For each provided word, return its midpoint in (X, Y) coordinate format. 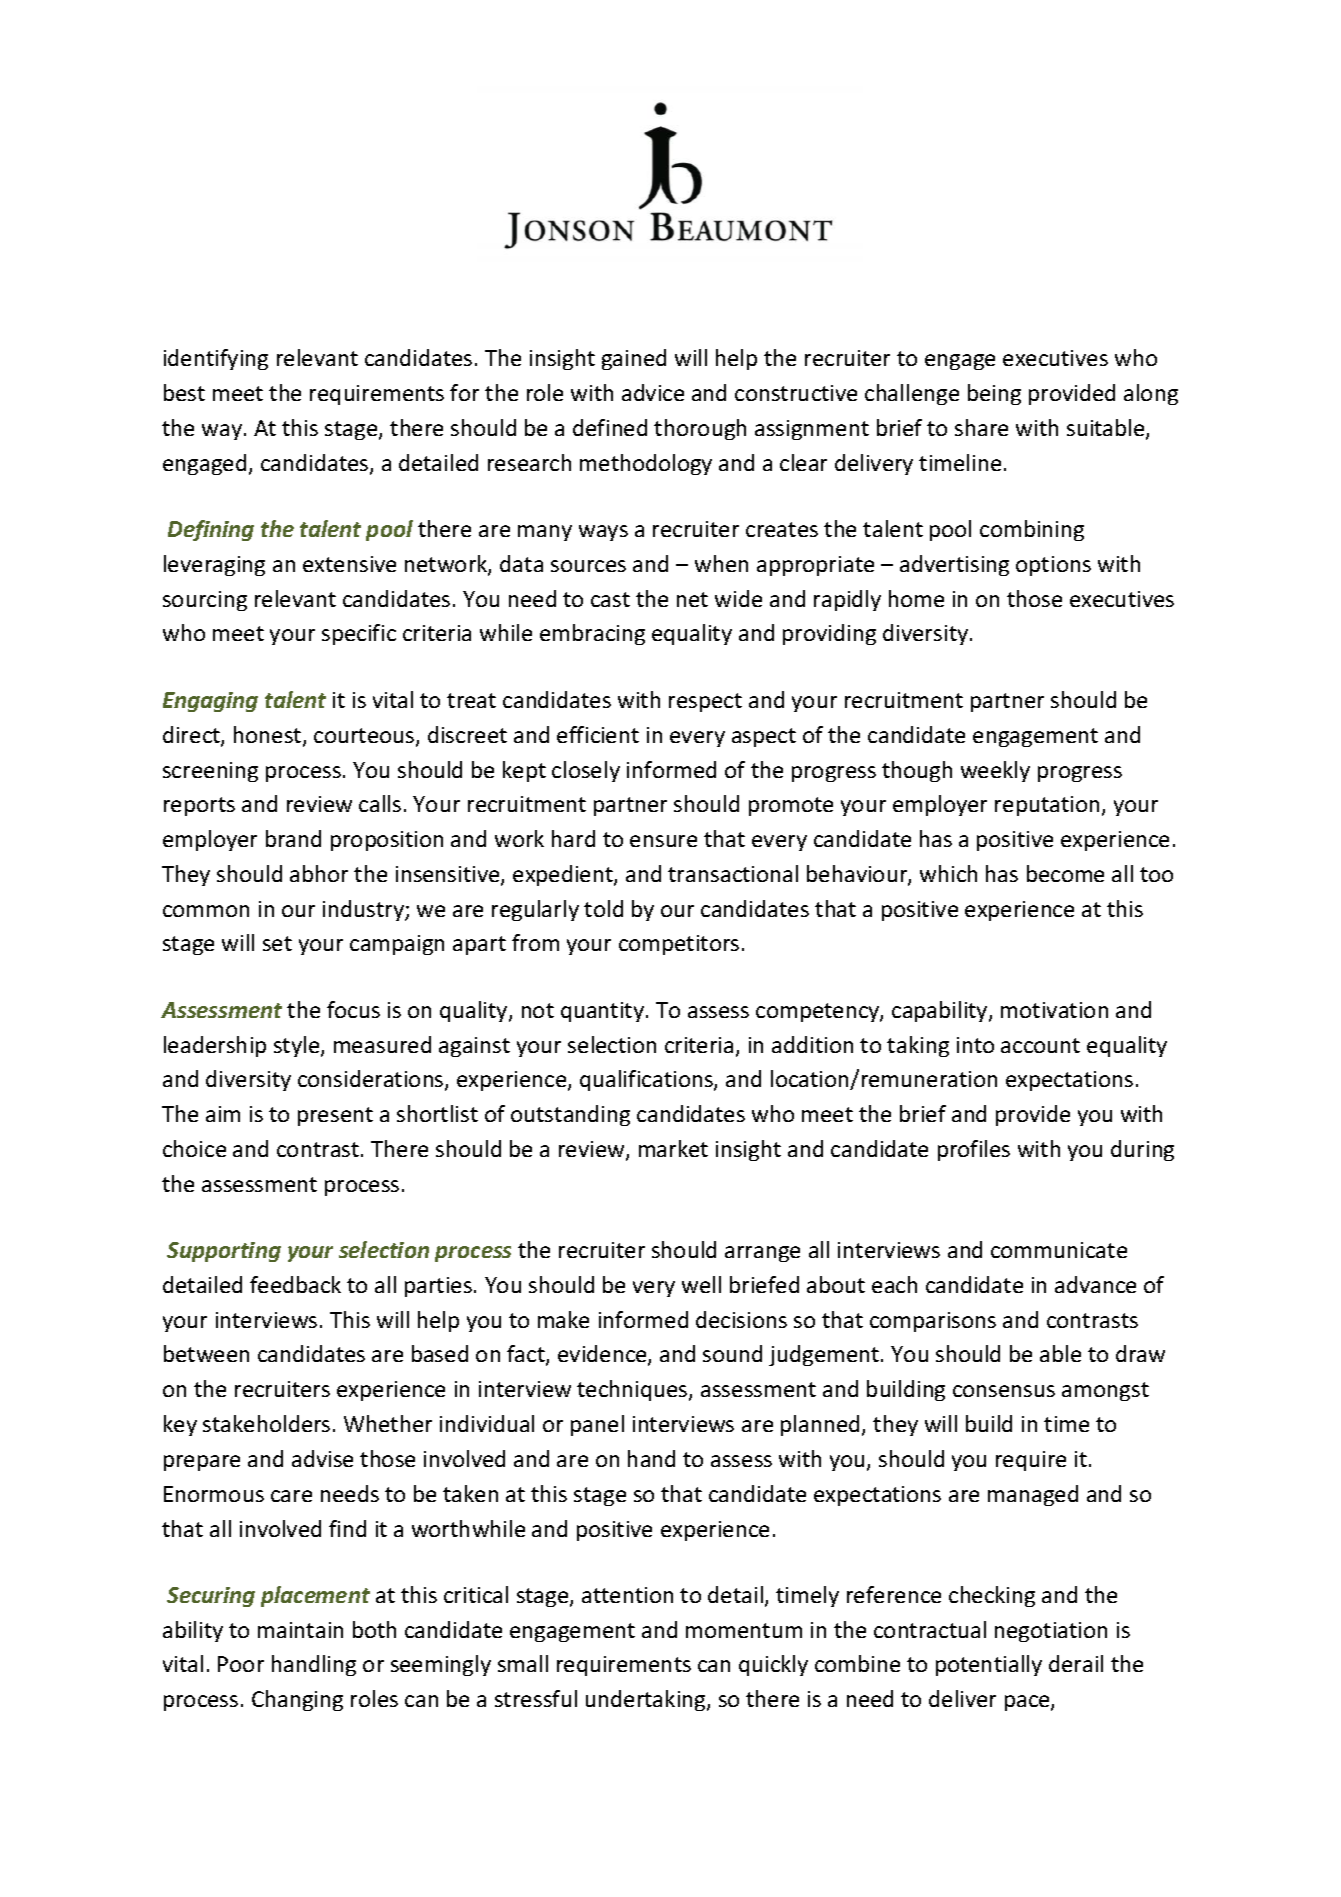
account (1040, 1045)
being (994, 394)
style (298, 1046)
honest (269, 736)
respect (705, 702)
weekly (995, 771)
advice (653, 392)
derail (1076, 1663)
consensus (1004, 1391)
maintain (300, 1630)
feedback (295, 1284)
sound (732, 1353)
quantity (602, 1012)
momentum (744, 1630)
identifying (216, 359)
